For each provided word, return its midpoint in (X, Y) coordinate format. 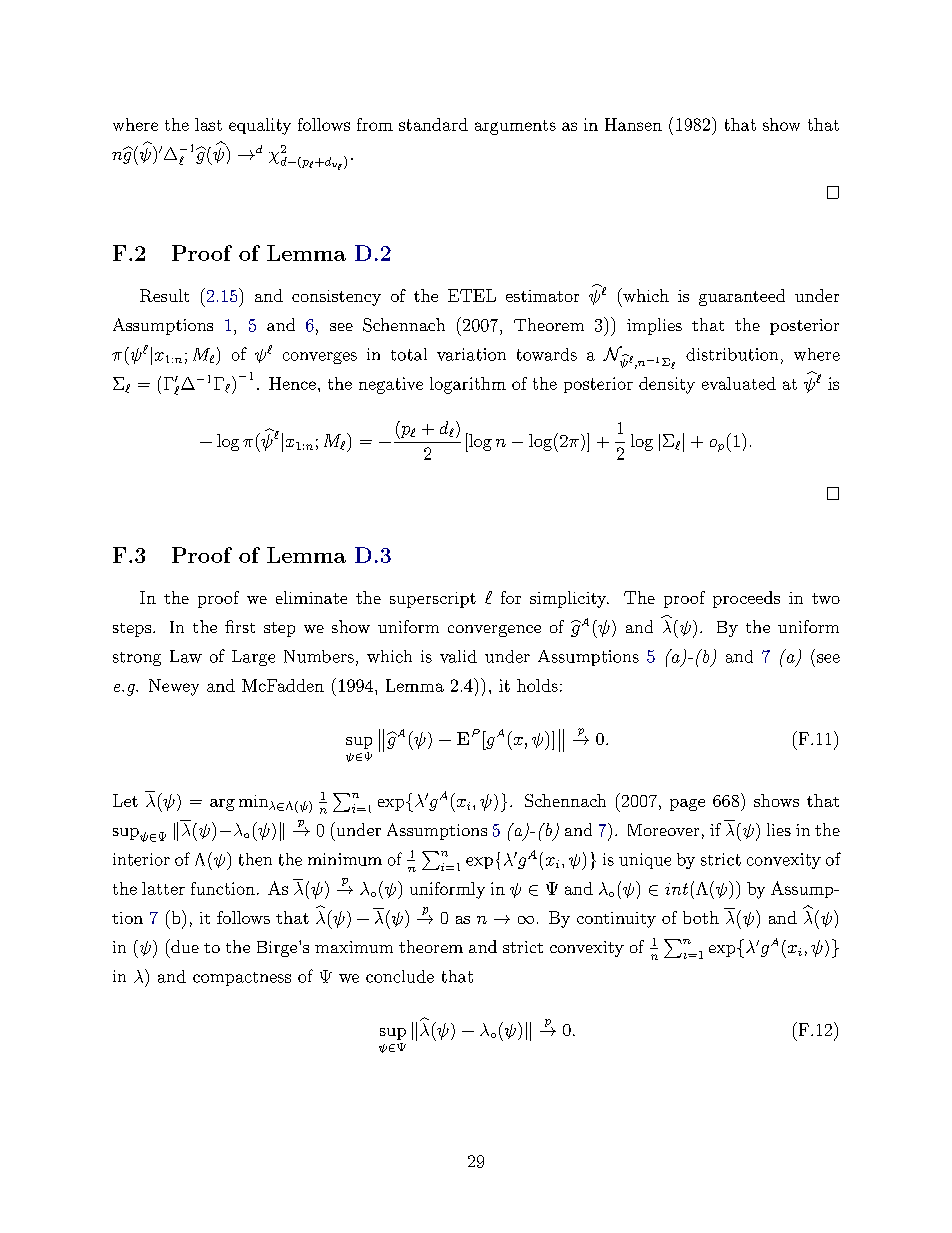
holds (537, 685)
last (208, 124)
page (687, 805)
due (184, 946)
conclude (400, 976)
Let (125, 800)
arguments (515, 127)
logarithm (468, 385)
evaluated (739, 383)
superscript (433, 600)
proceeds (746, 599)
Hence (292, 383)
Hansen (633, 124)
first (240, 626)
